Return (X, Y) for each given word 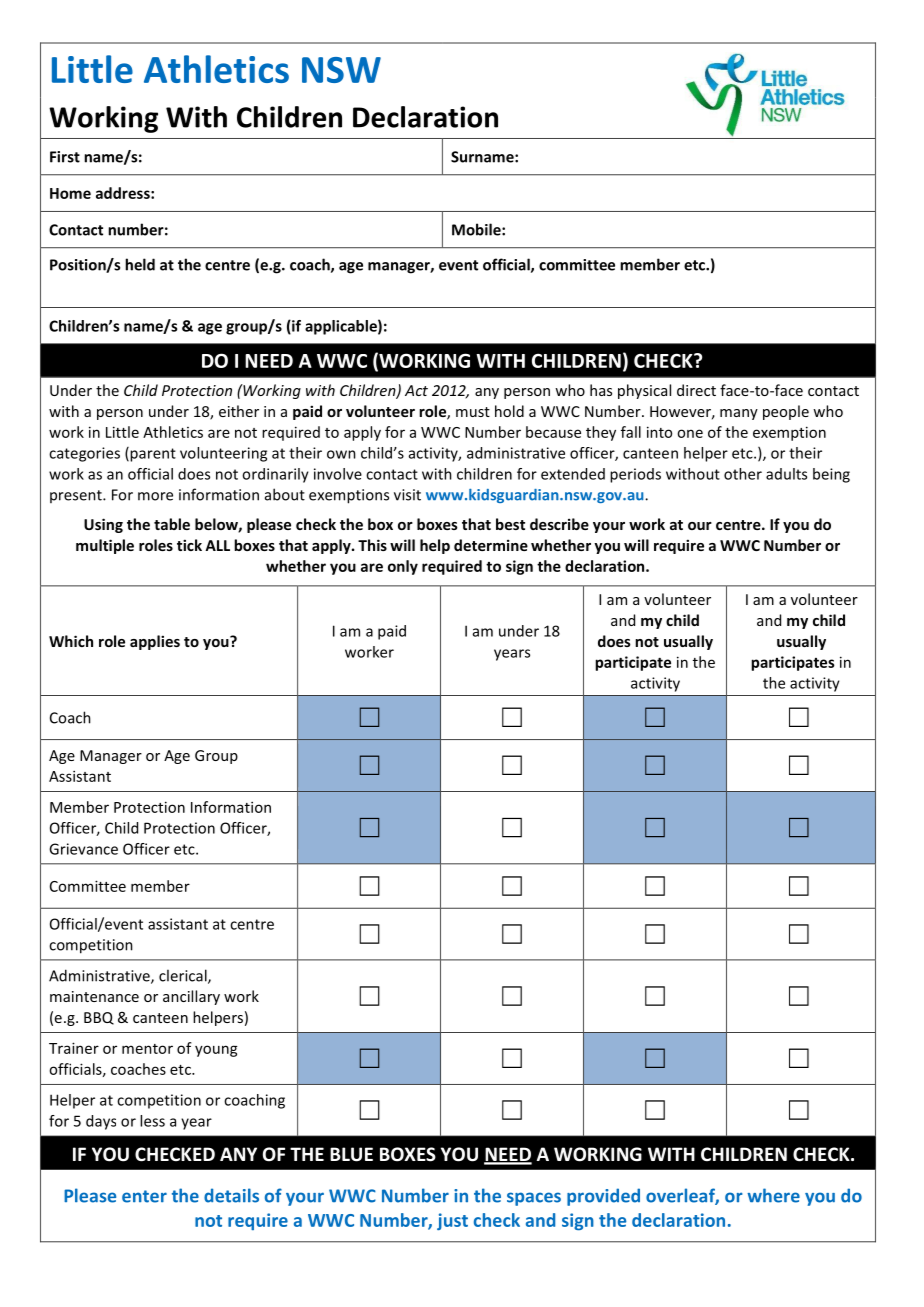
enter (144, 1196)
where (773, 1195)
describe (559, 524)
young (216, 1051)
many (739, 414)
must (473, 412)
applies (155, 642)
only (403, 567)
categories (84, 454)
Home (70, 193)
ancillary (191, 997)
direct (696, 390)
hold (509, 411)
